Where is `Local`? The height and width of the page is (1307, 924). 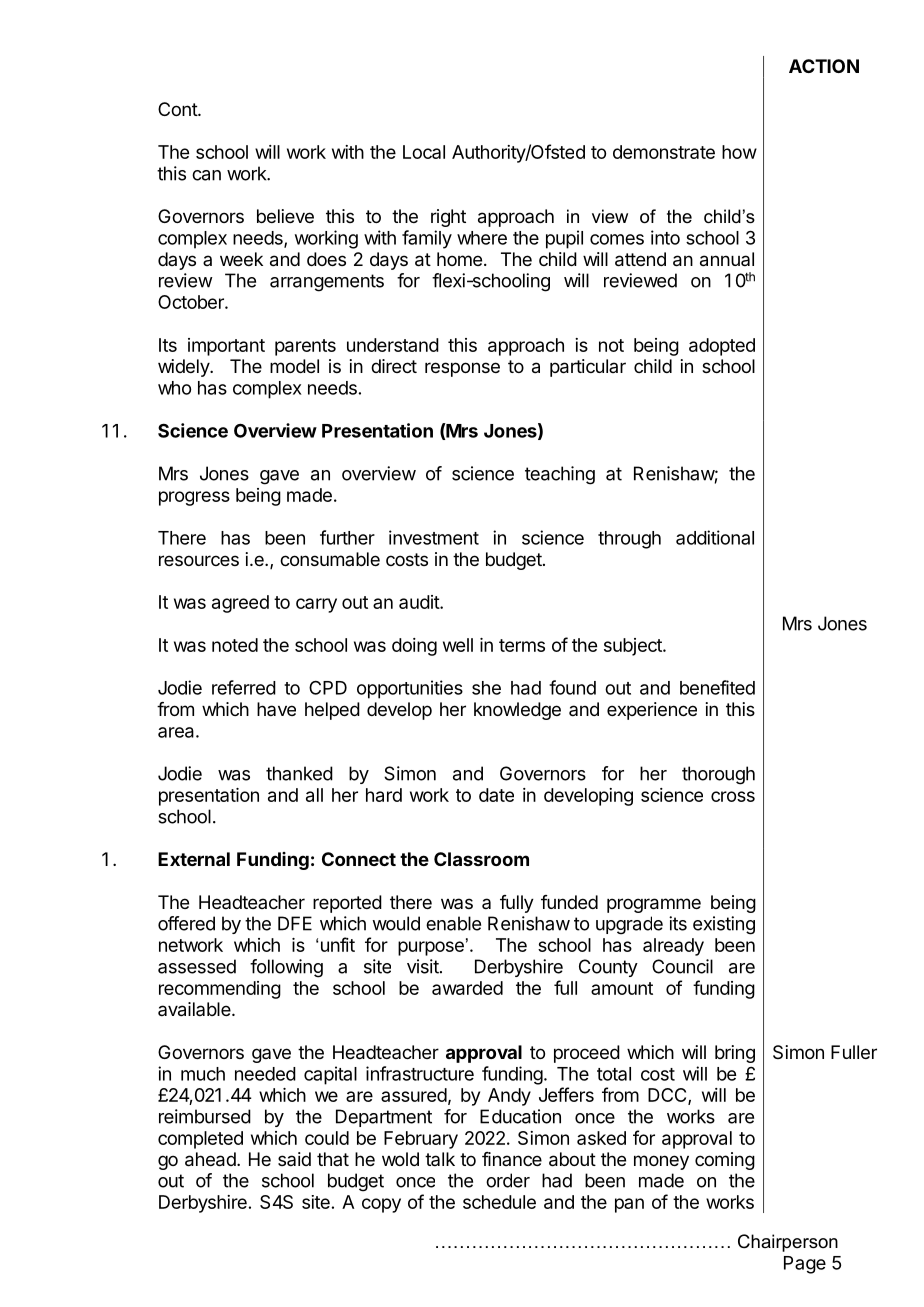
Local is located at coordinates (424, 152).
